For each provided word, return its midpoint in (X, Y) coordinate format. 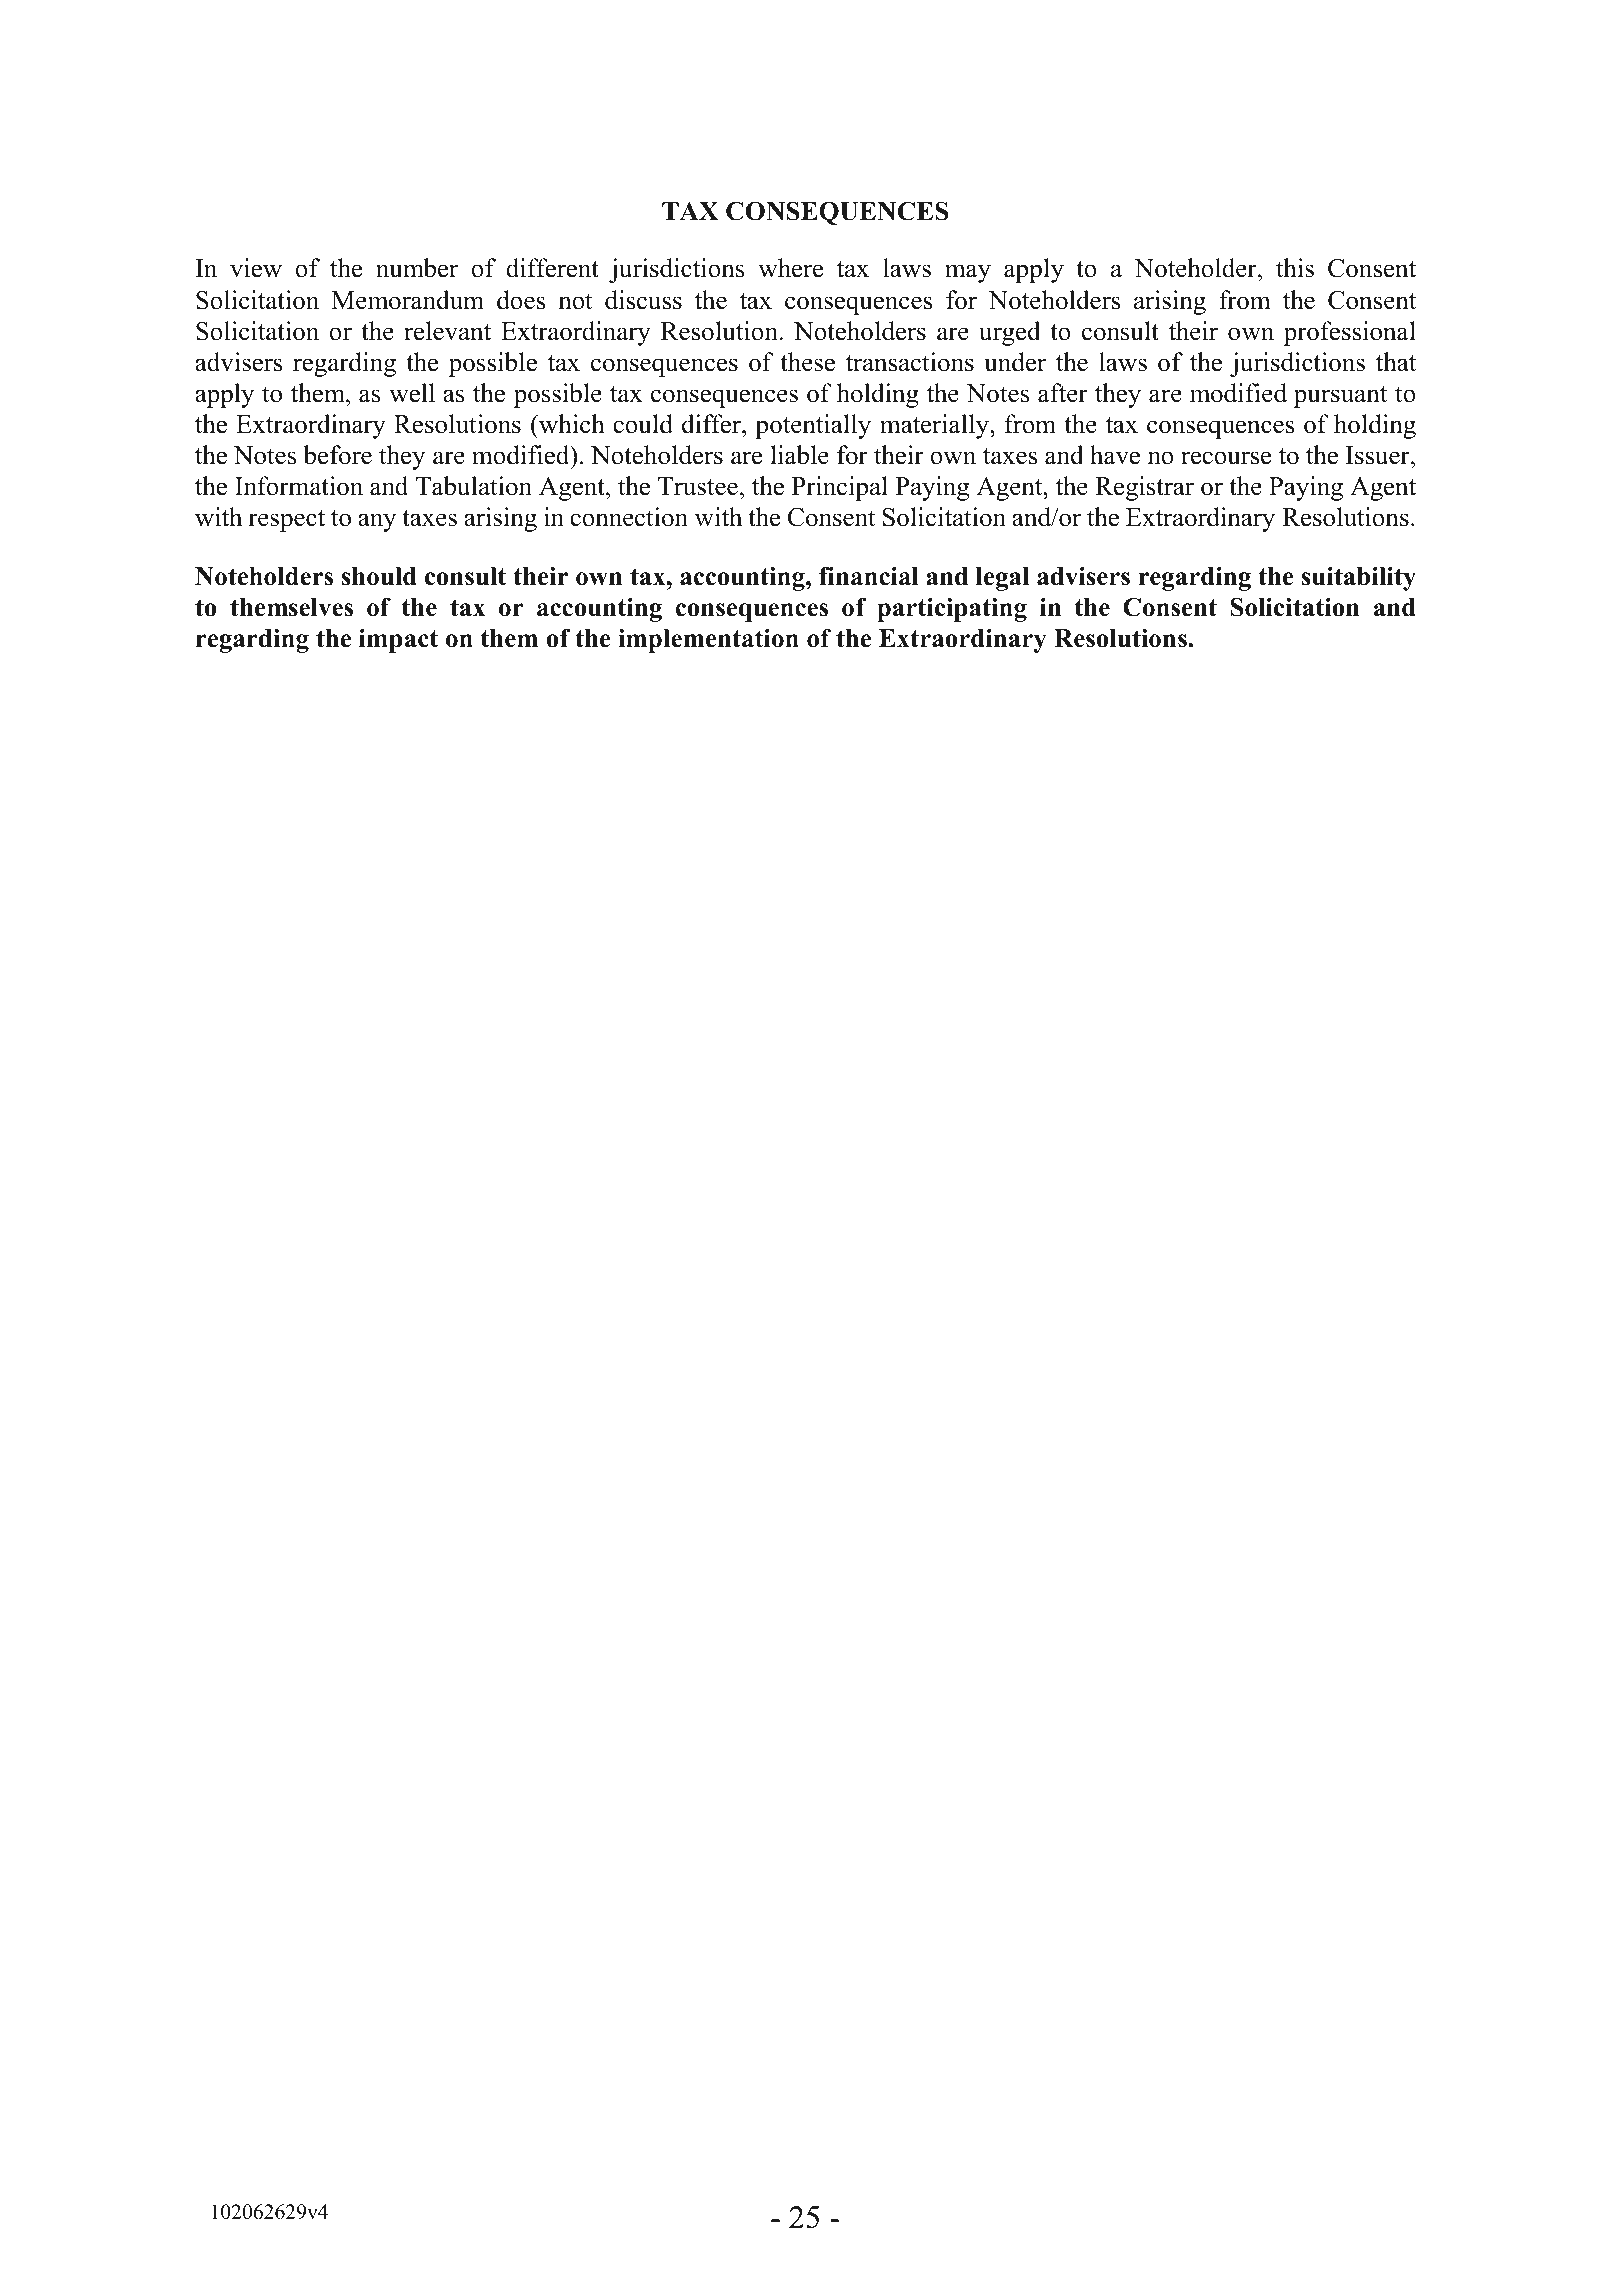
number (417, 268)
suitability (1359, 579)
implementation (708, 640)
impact (398, 640)
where (790, 268)
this (1295, 268)
